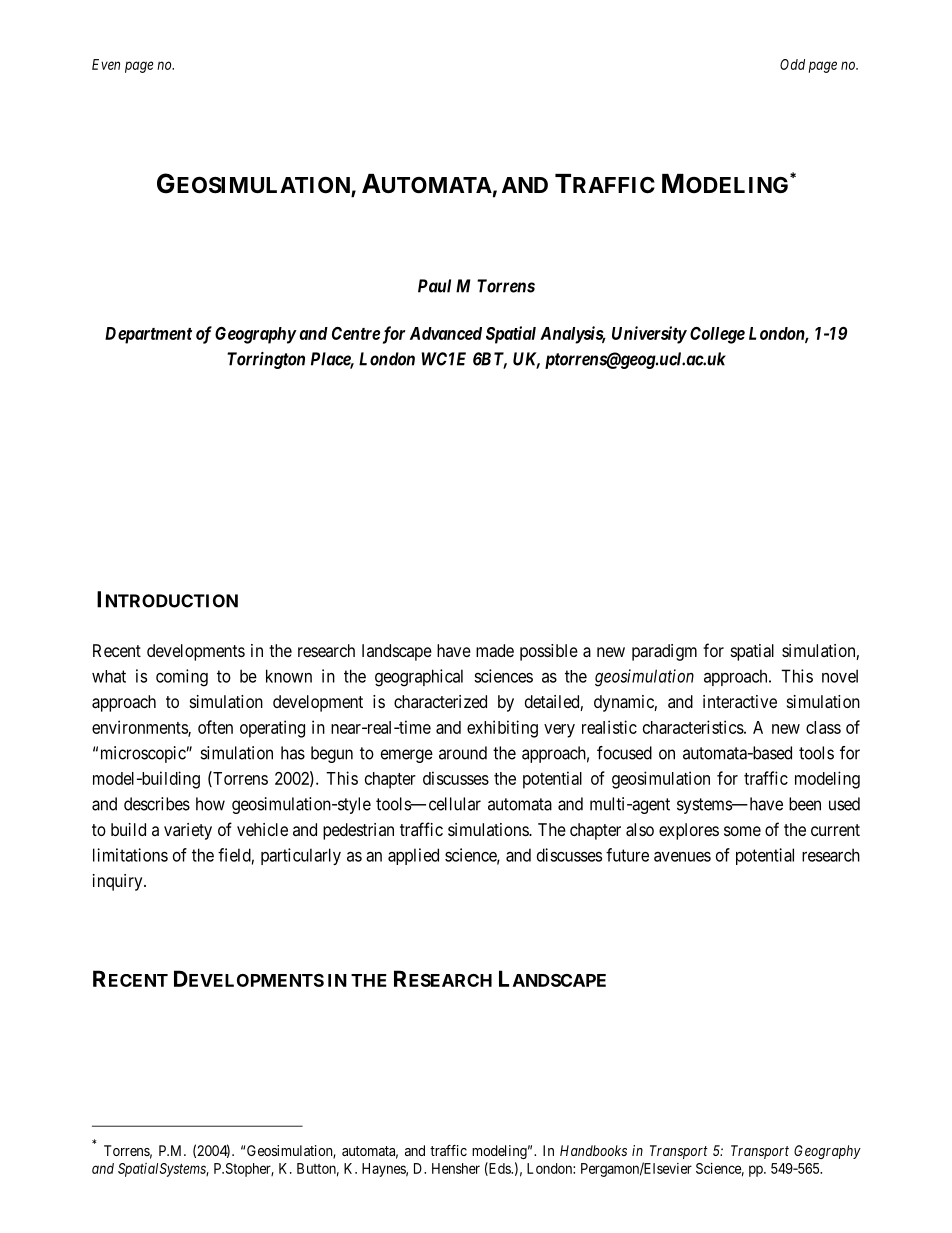 Image resolution: width=952 pixels, height=1233 pixels. I want to click on avenues, so click(682, 857).
